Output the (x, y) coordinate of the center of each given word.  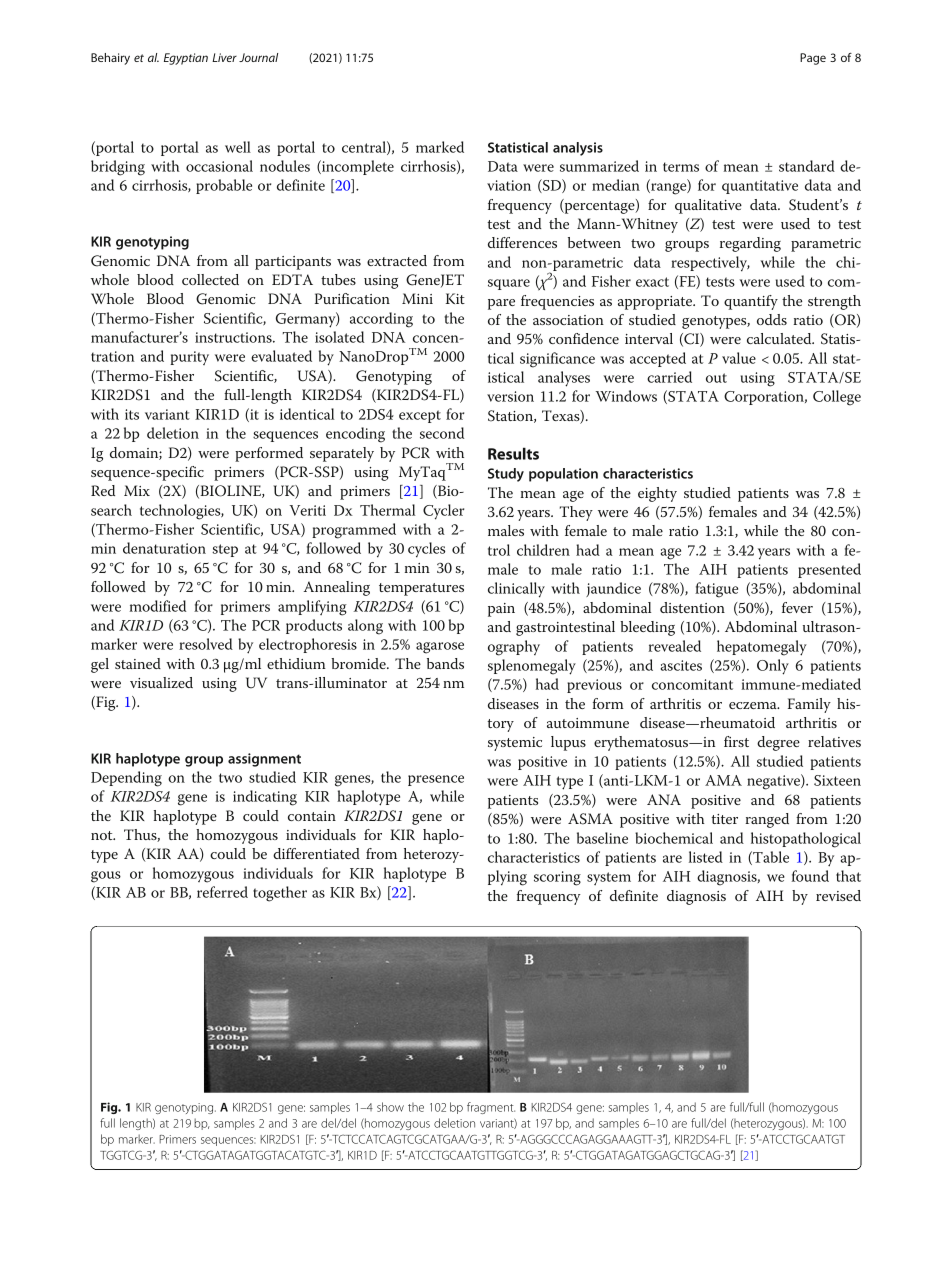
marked (440, 147)
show (390, 1107)
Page (813, 59)
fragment (491, 1108)
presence (436, 780)
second (442, 433)
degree (778, 743)
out (716, 378)
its (132, 414)
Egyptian (186, 59)
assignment (264, 760)
